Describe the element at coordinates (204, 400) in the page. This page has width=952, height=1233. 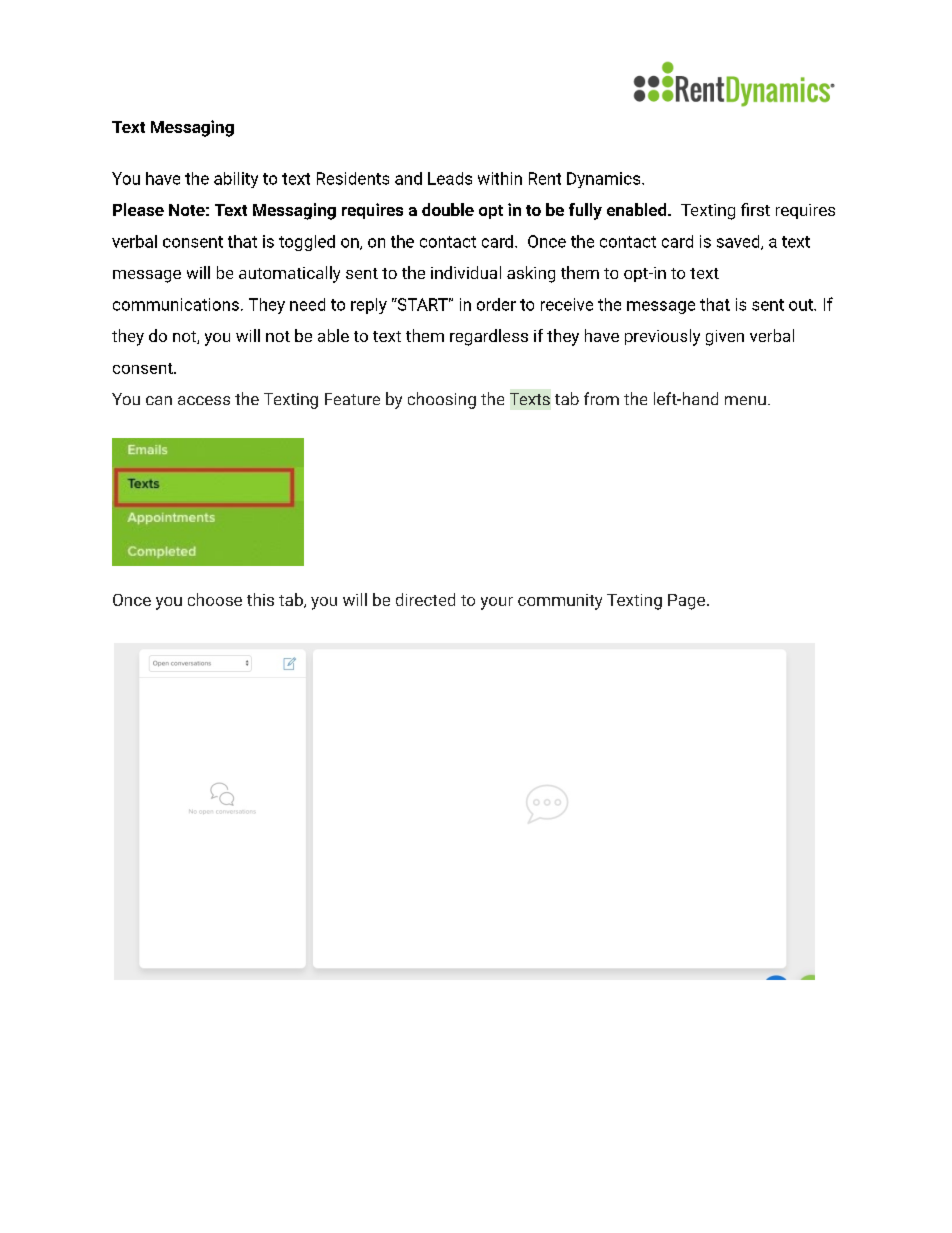
I see `access` at that location.
